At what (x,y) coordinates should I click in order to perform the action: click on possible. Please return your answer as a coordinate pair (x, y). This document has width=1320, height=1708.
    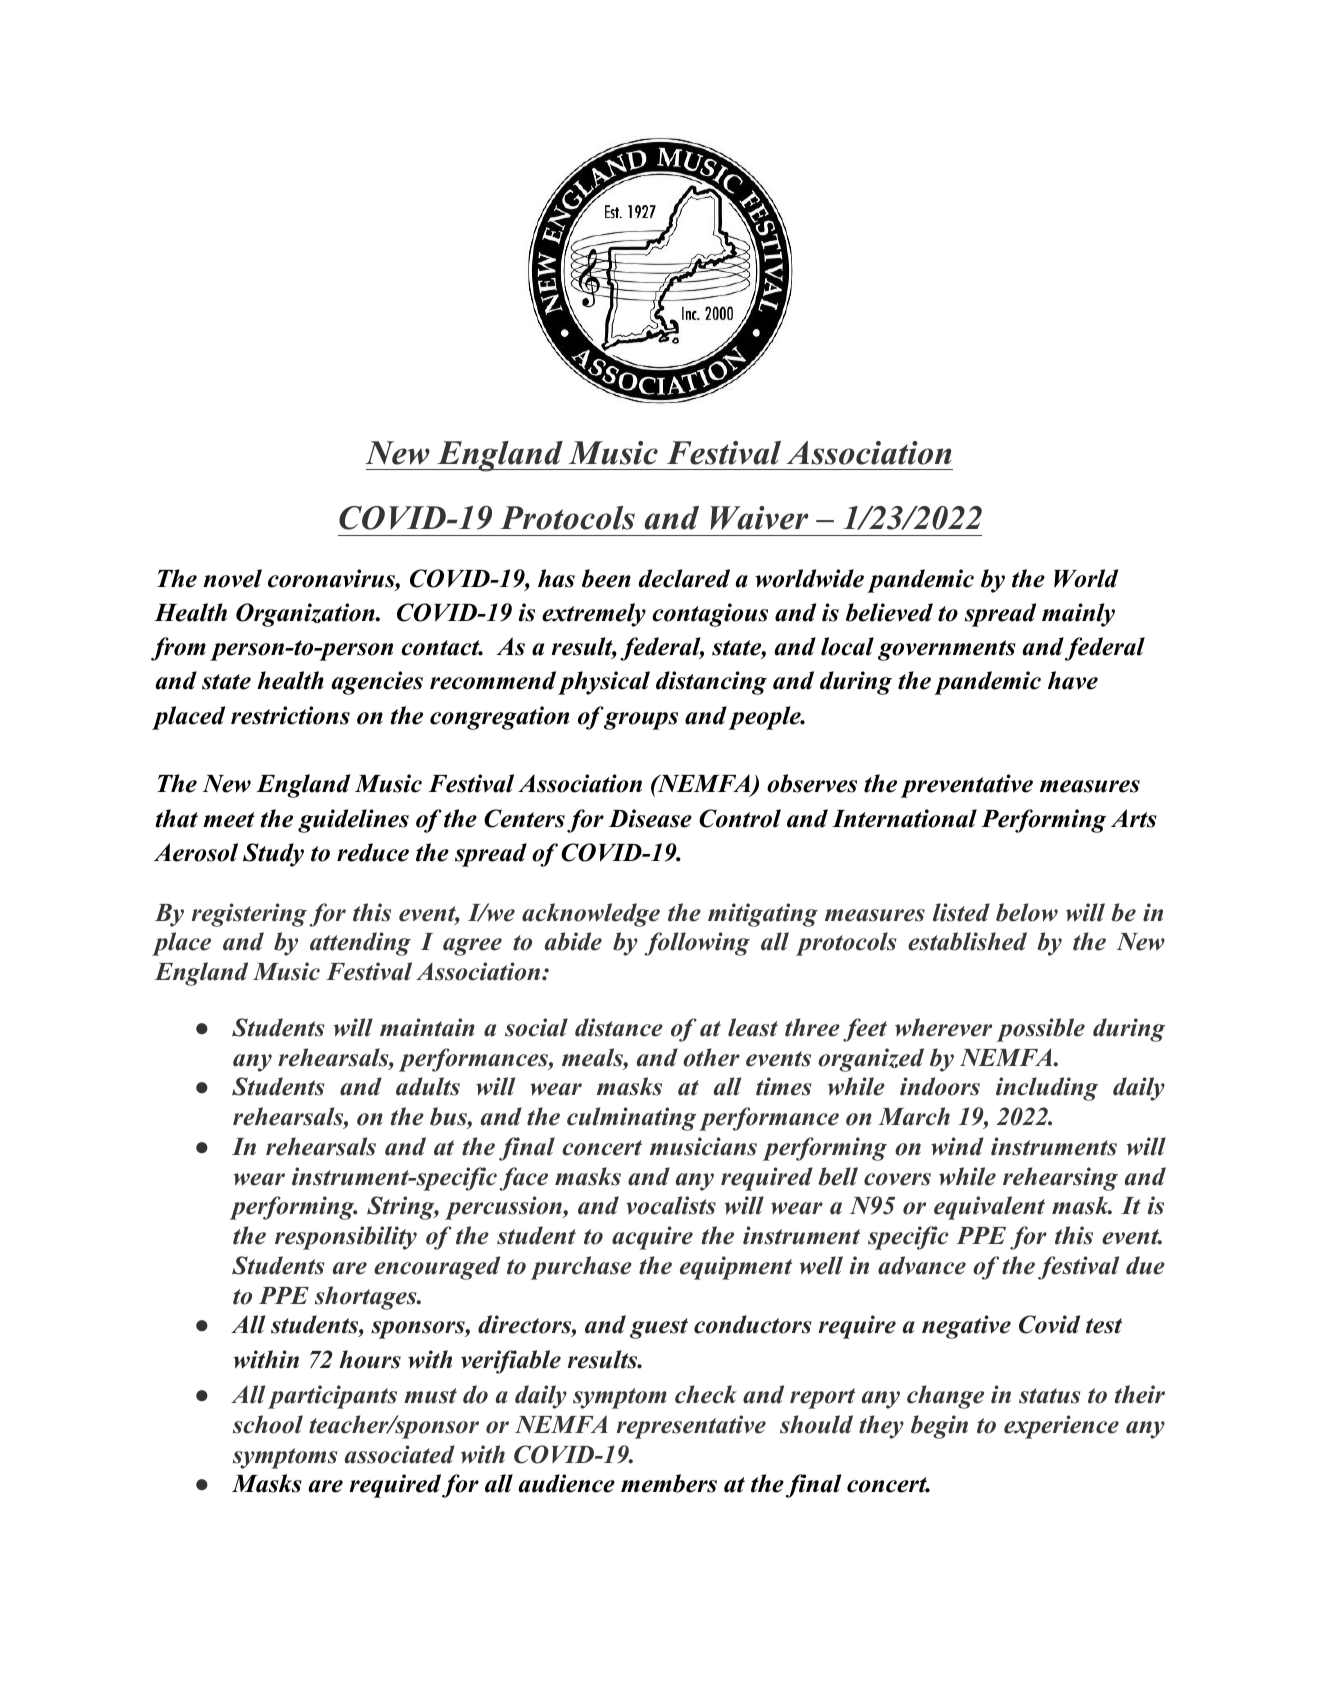
    Looking at the image, I should click on (1041, 1030).
